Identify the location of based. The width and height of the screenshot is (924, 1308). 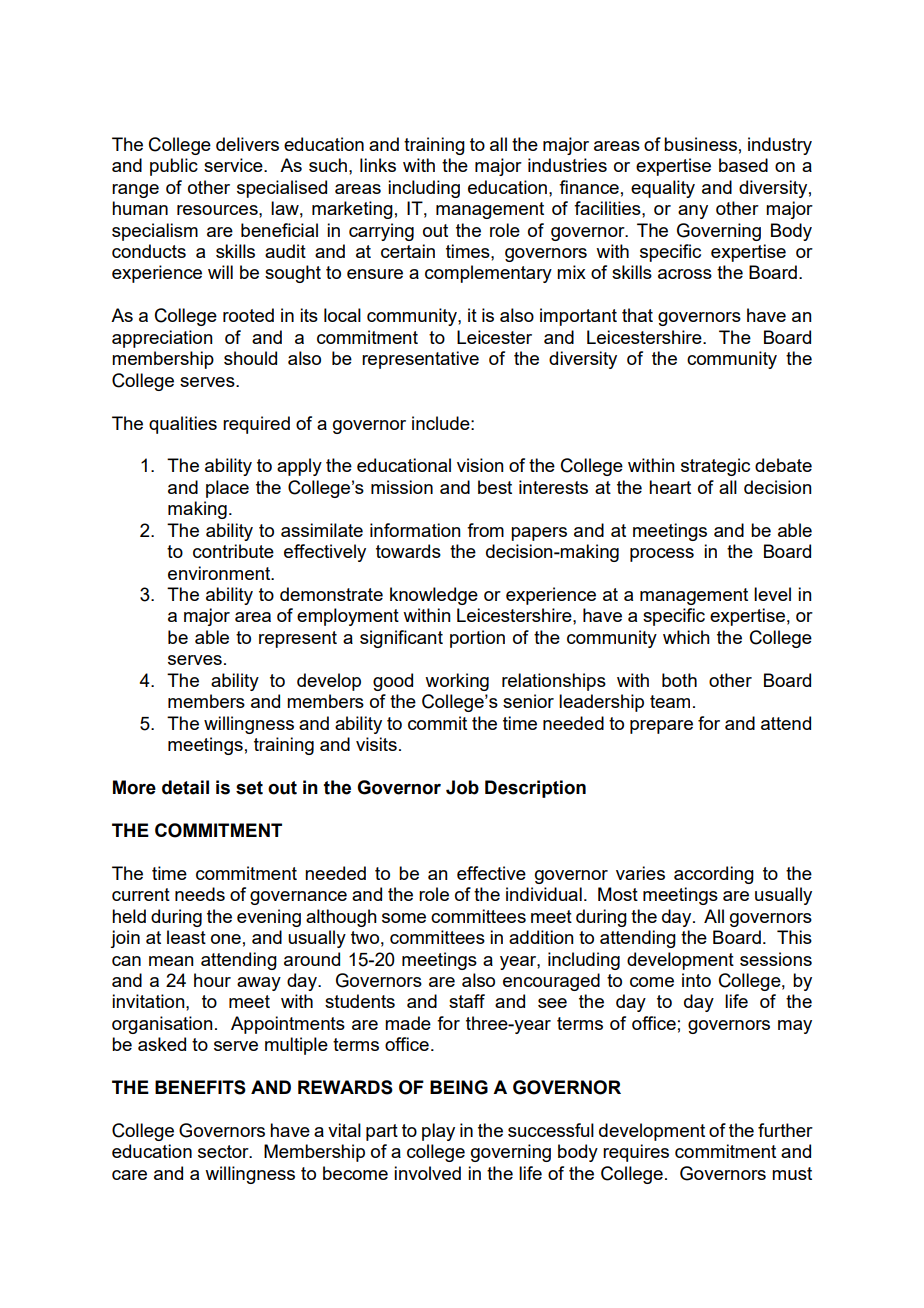
(743, 165).
